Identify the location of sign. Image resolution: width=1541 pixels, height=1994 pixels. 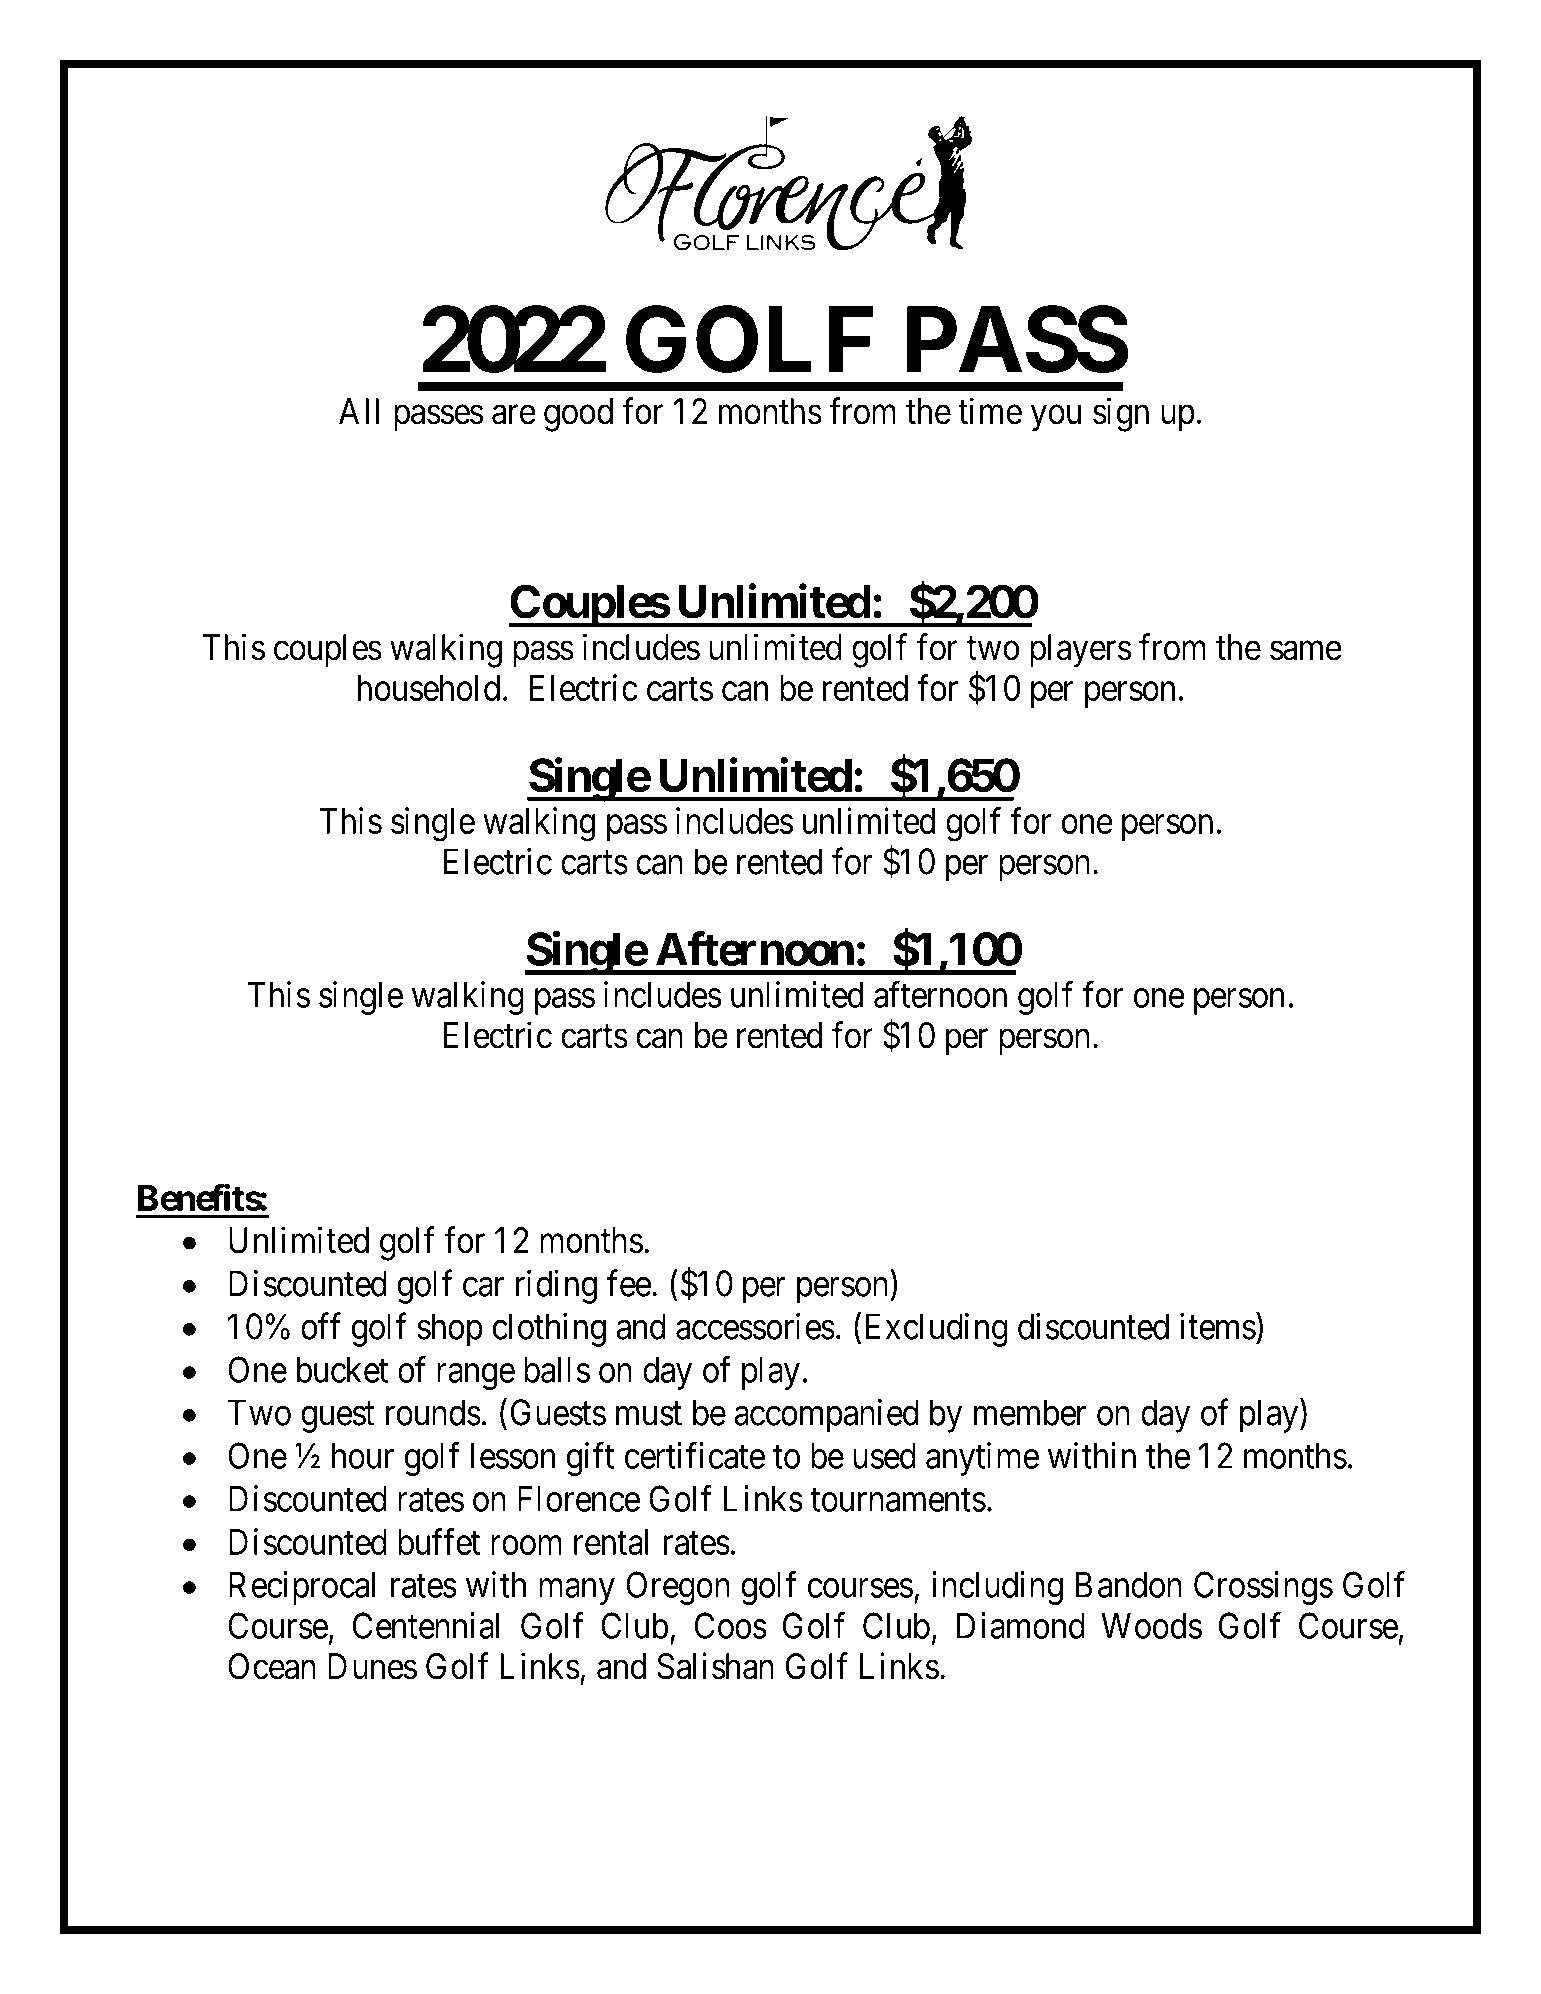
(1121, 414).
